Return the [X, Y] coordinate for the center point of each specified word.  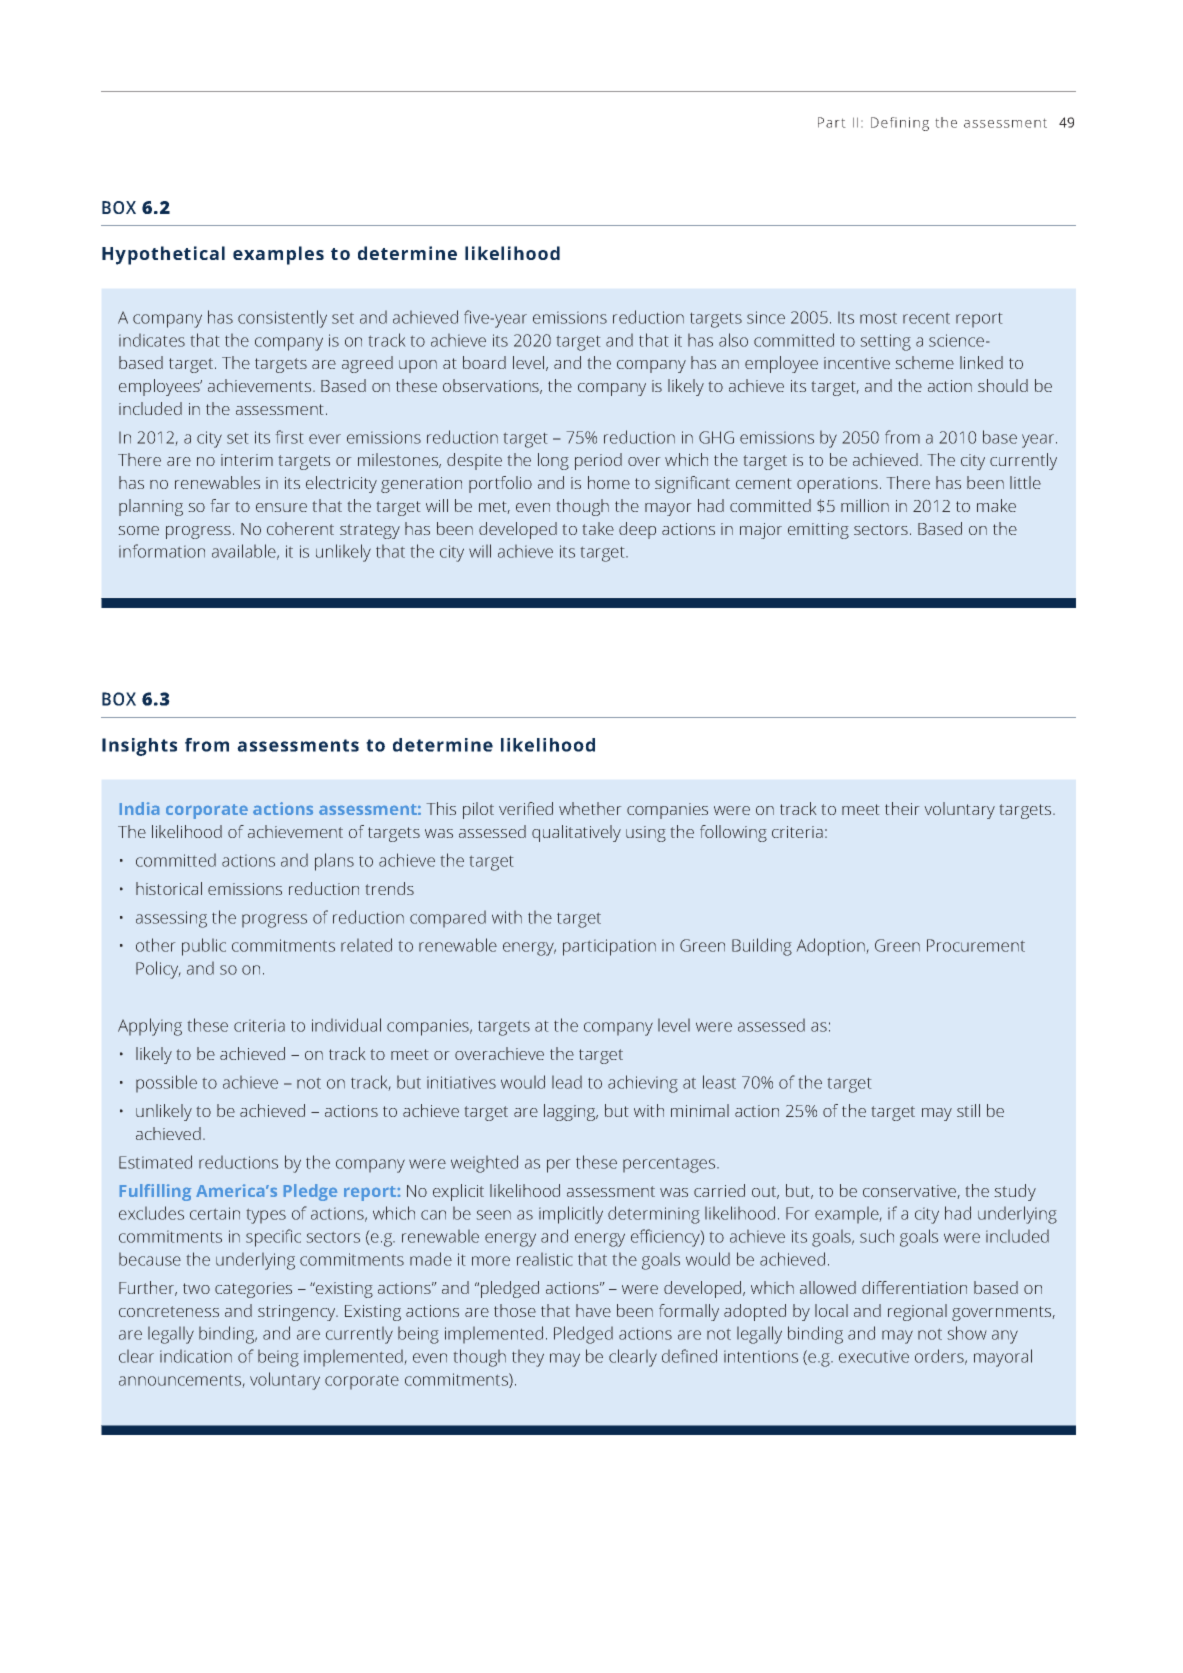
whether [590, 808]
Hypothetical [163, 255]
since [766, 317]
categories [253, 1290]
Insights [139, 747]
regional [917, 1312]
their [902, 808]
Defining [900, 124]
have [593, 1310]
